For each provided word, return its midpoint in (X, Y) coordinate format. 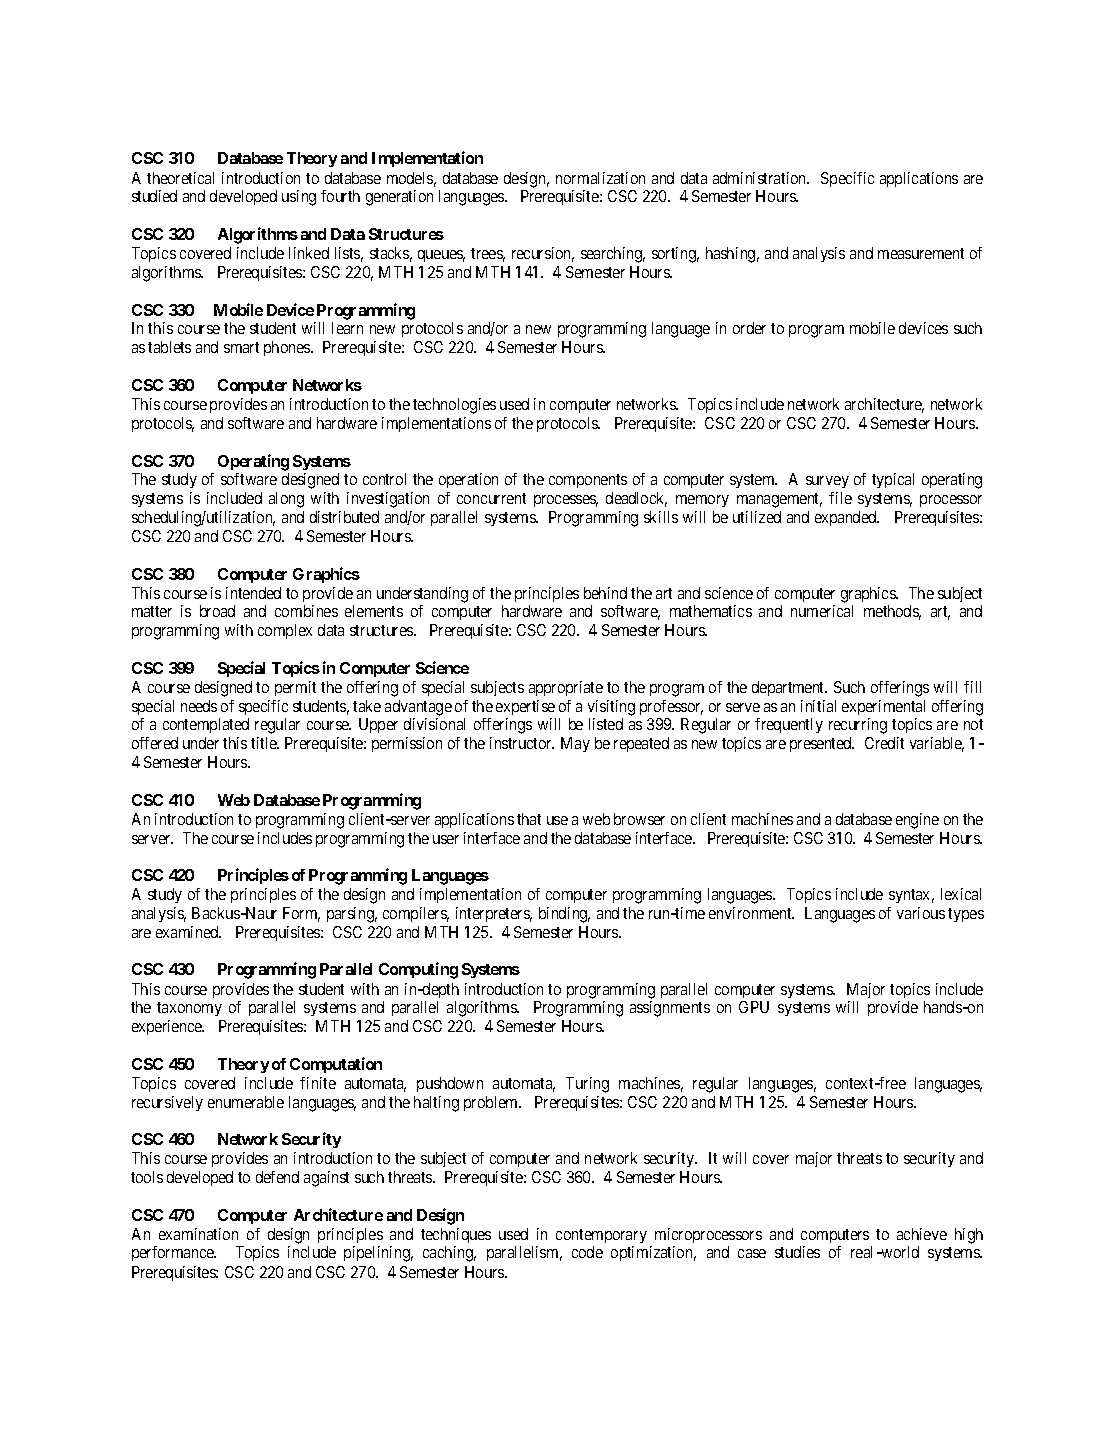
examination (198, 1234)
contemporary (601, 1236)
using (299, 198)
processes (566, 501)
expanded (847, 518)
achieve (922, 1234)
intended (253, 593)
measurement (921, 253)
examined (188, 932)
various (921, 913)
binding (564, 915)
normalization (600, 178)
